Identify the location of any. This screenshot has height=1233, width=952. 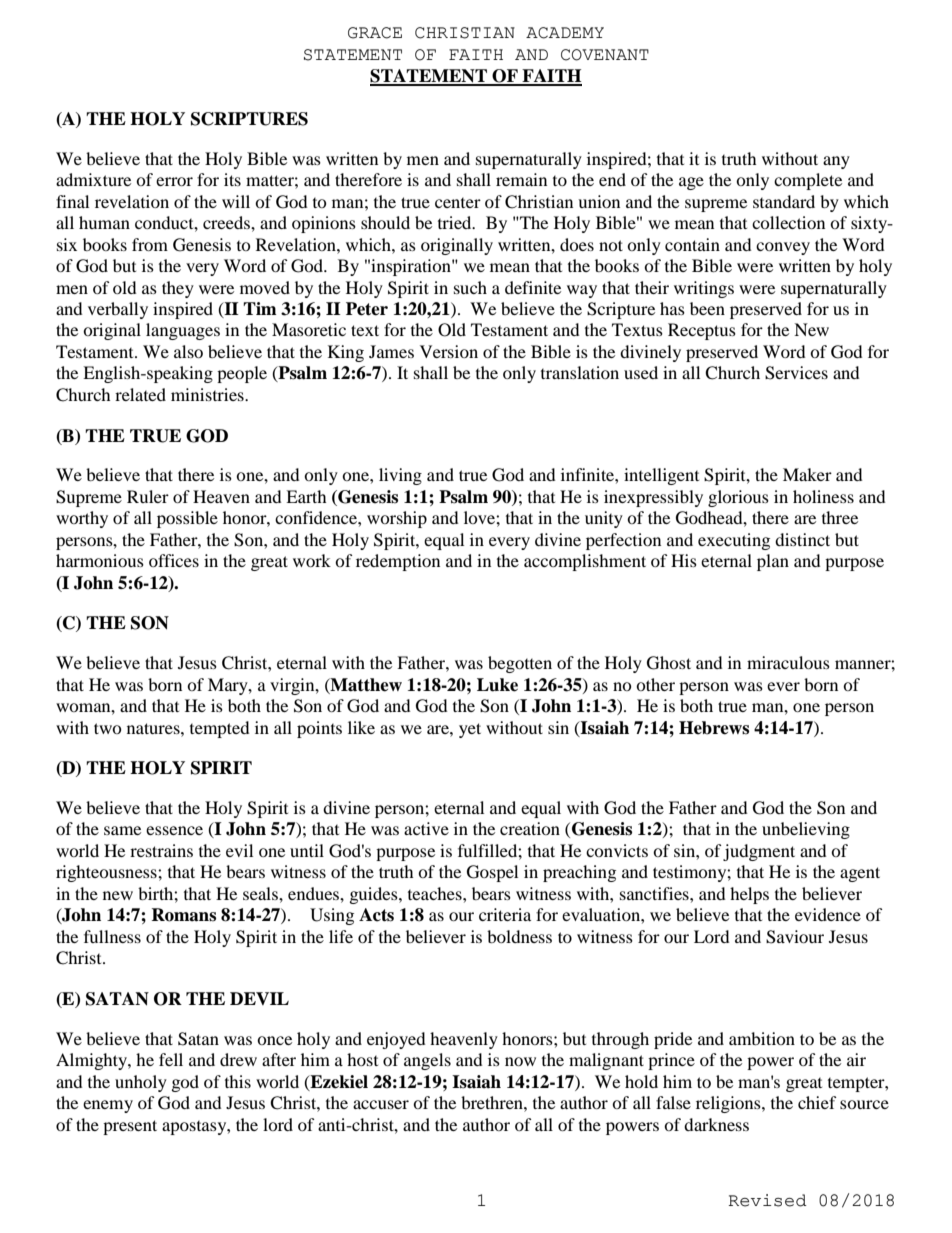
(836, 162).
